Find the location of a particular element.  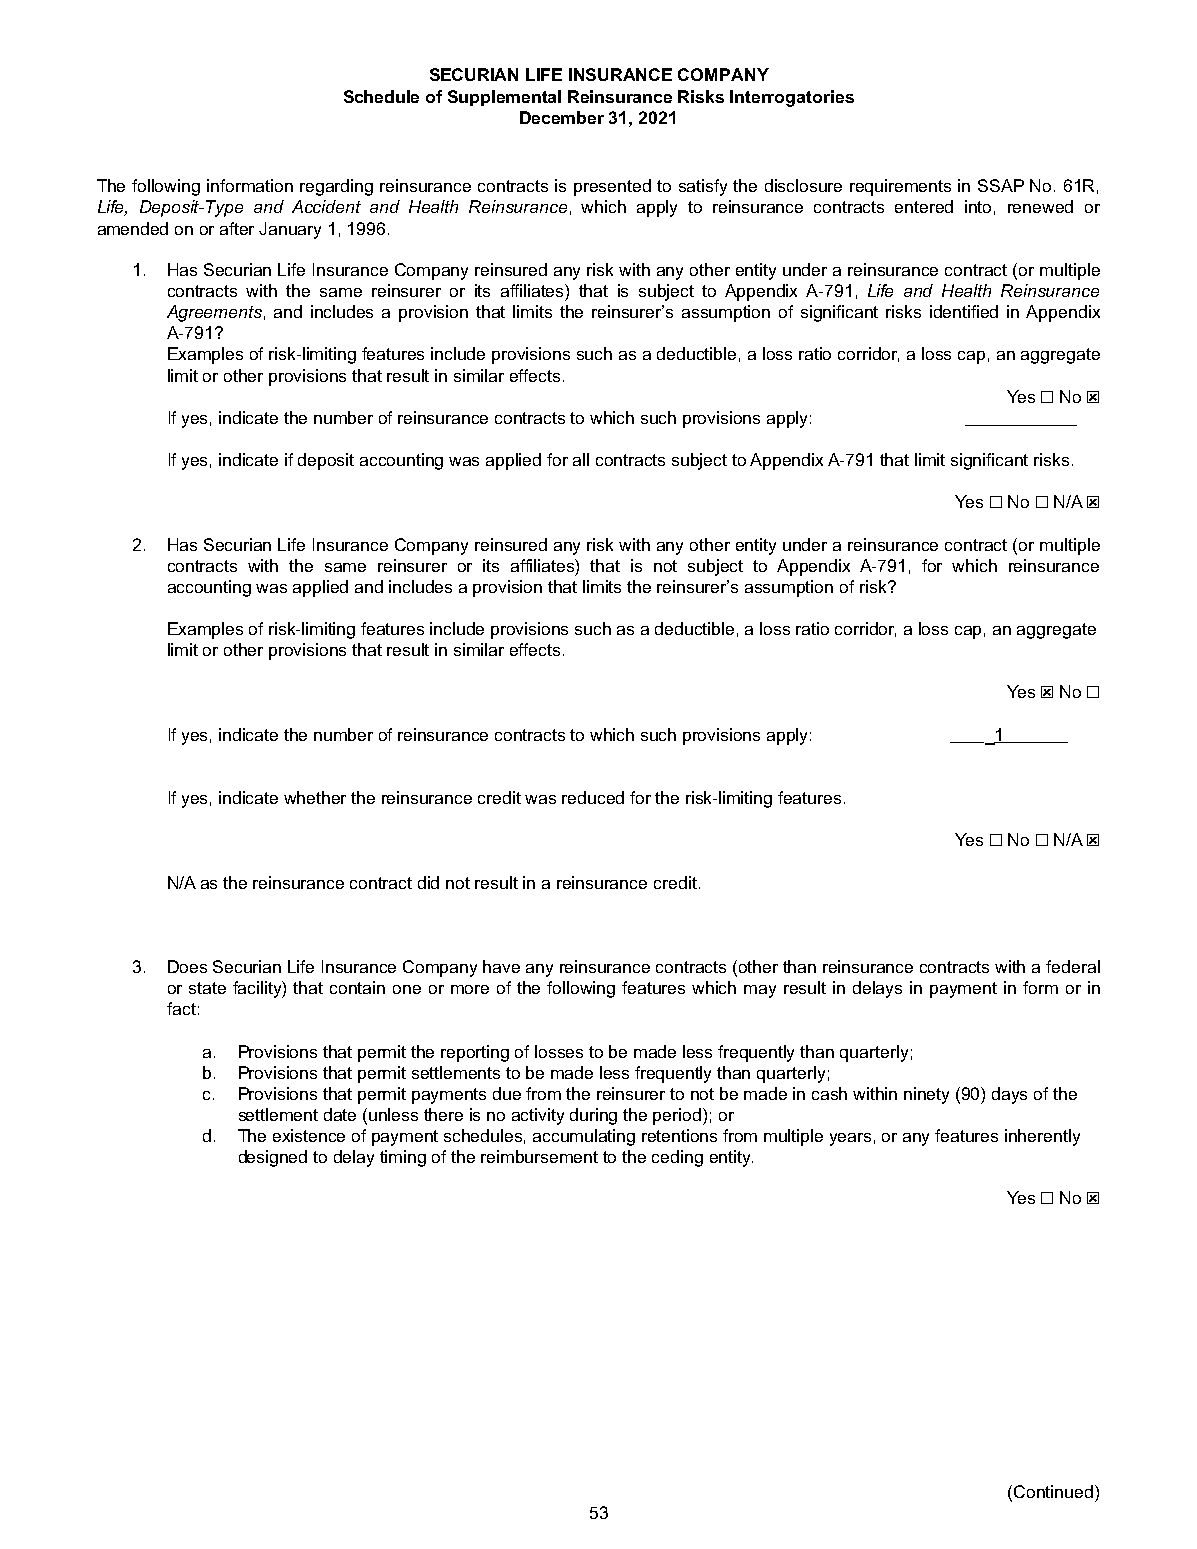

whether is located at coordinates (315, 797).
